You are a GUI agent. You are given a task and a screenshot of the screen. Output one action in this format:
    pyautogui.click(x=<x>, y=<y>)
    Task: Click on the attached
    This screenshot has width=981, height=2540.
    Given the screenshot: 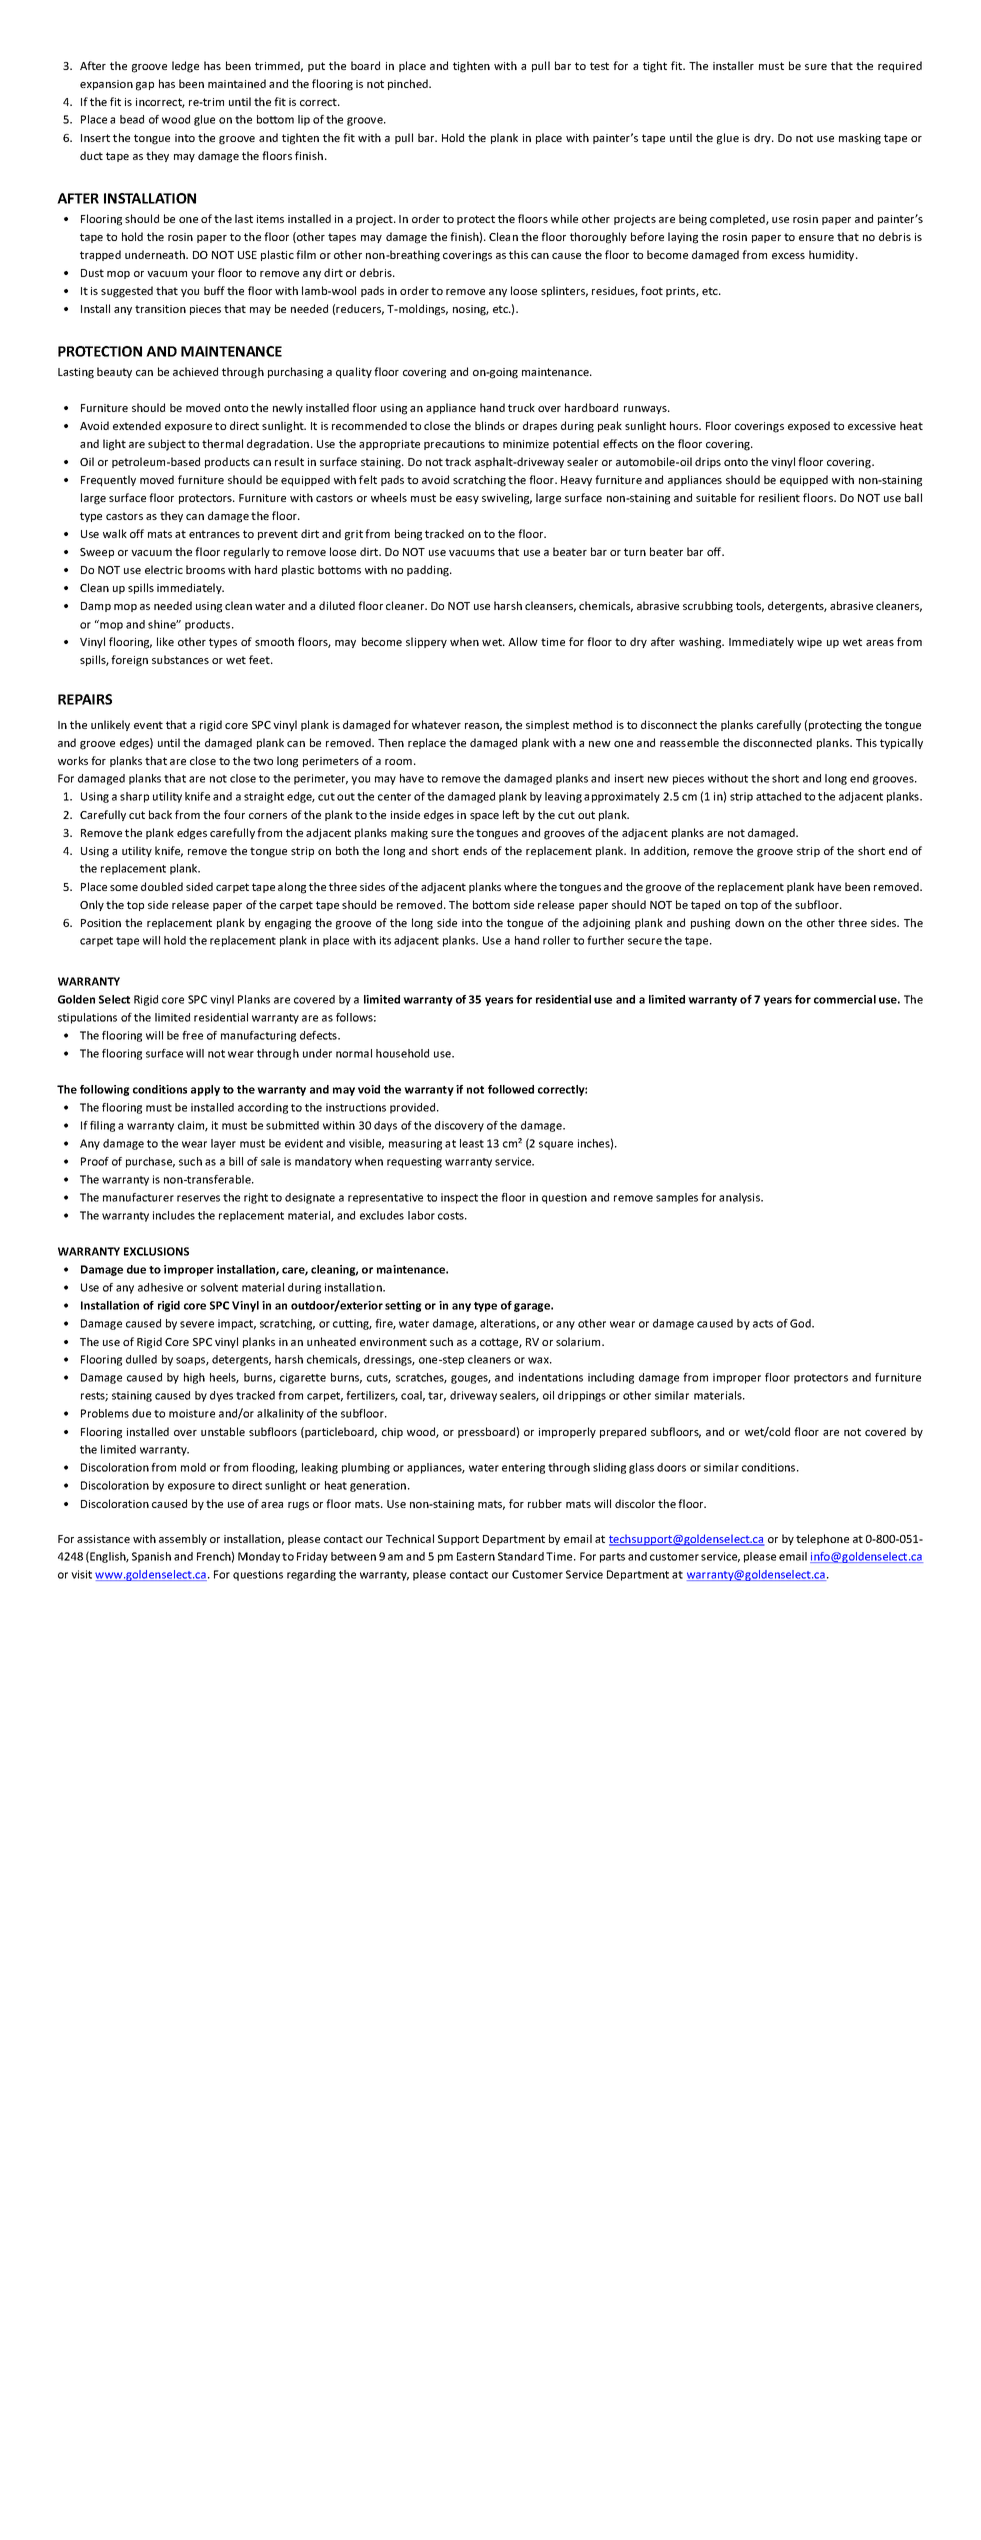 What is the action you would take?
    pyautogui.click(x=778, y=796)
